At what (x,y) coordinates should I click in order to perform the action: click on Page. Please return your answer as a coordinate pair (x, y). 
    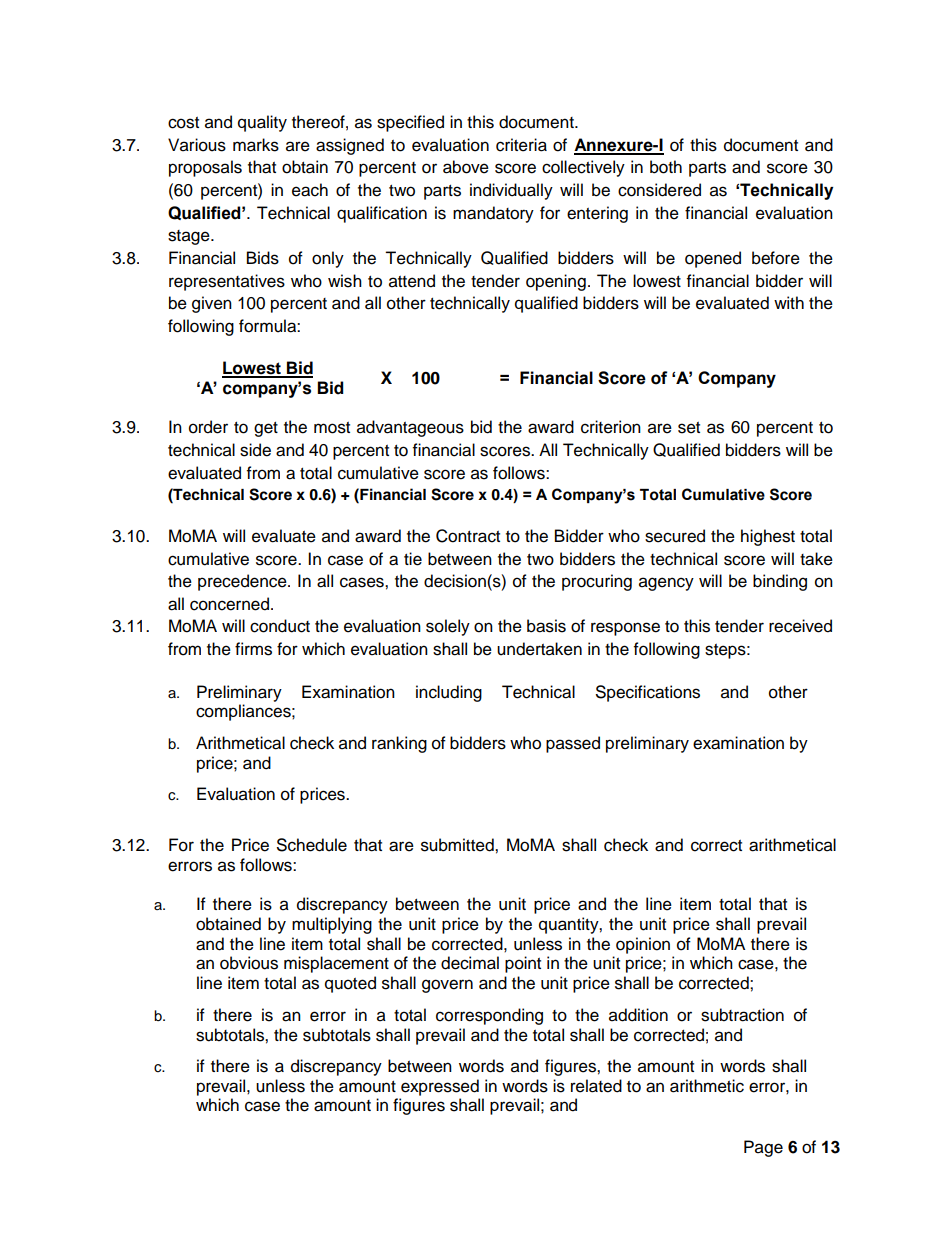
    Looking at the image, I should click on (763, 1148).
